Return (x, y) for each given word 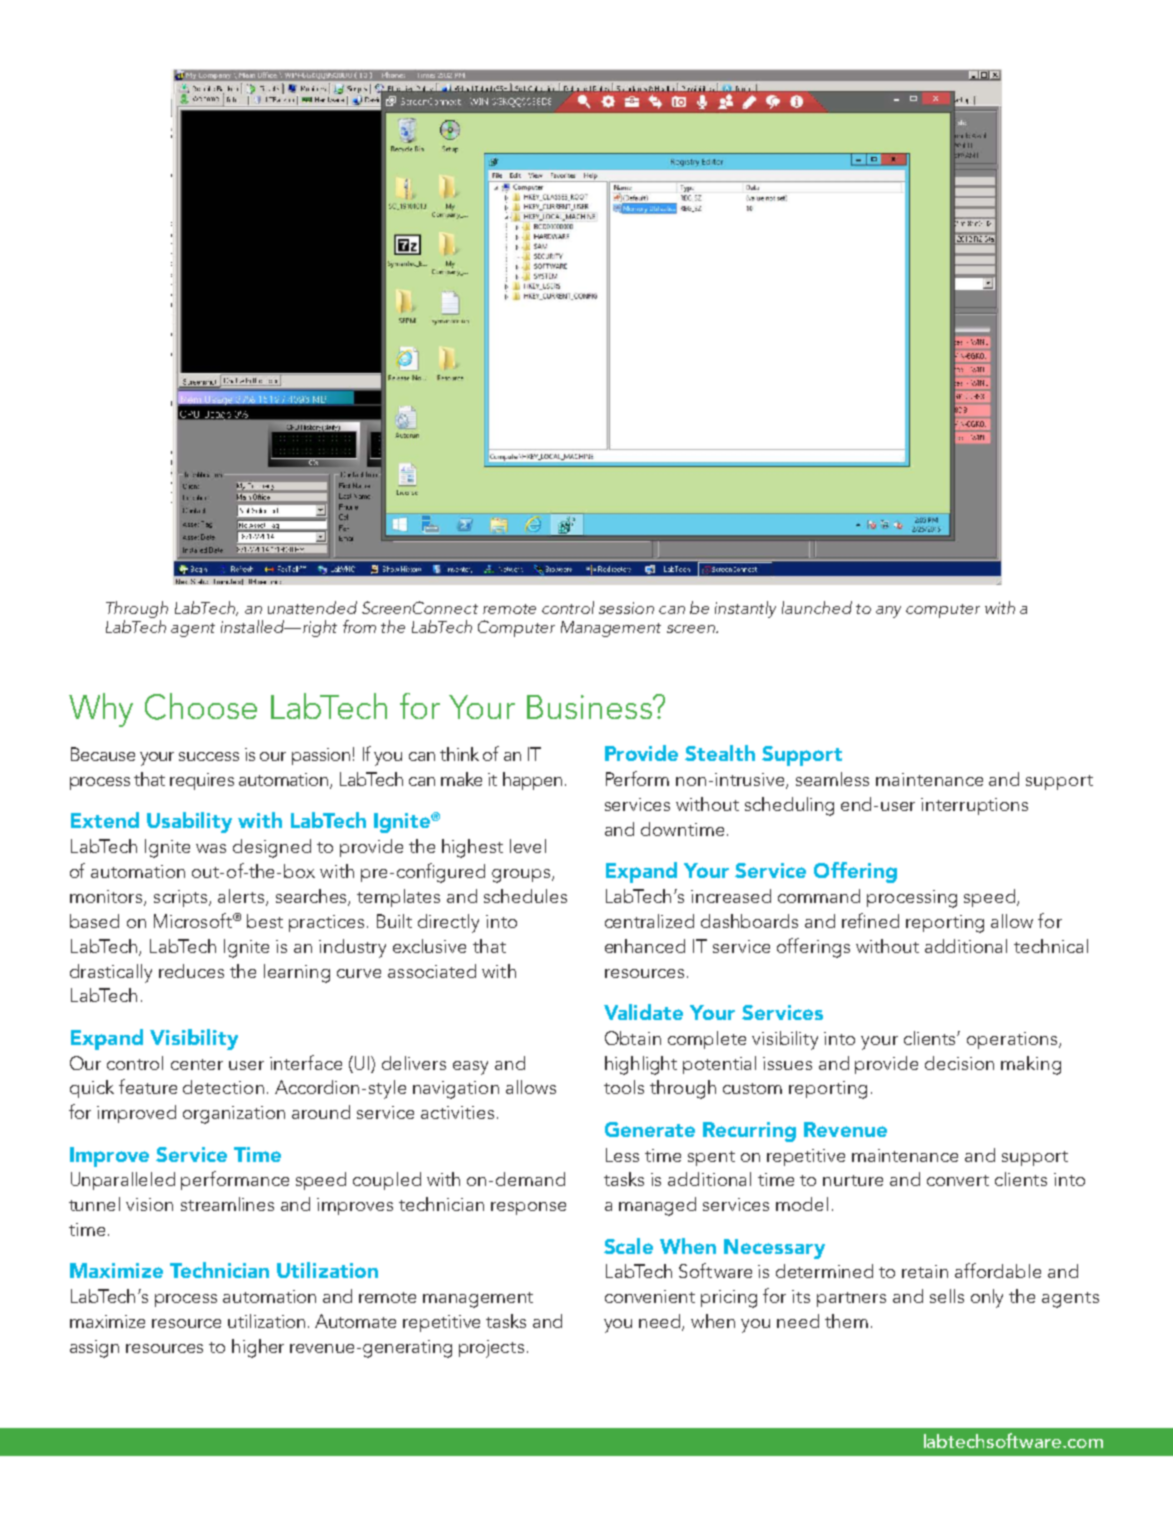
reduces (191, 971)
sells (947, 1296)
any (888, 612)
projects (491, 1349)
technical (1051, 946)
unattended (312, 607)
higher (258, 1348)
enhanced (645, 946)
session (626, 608)
